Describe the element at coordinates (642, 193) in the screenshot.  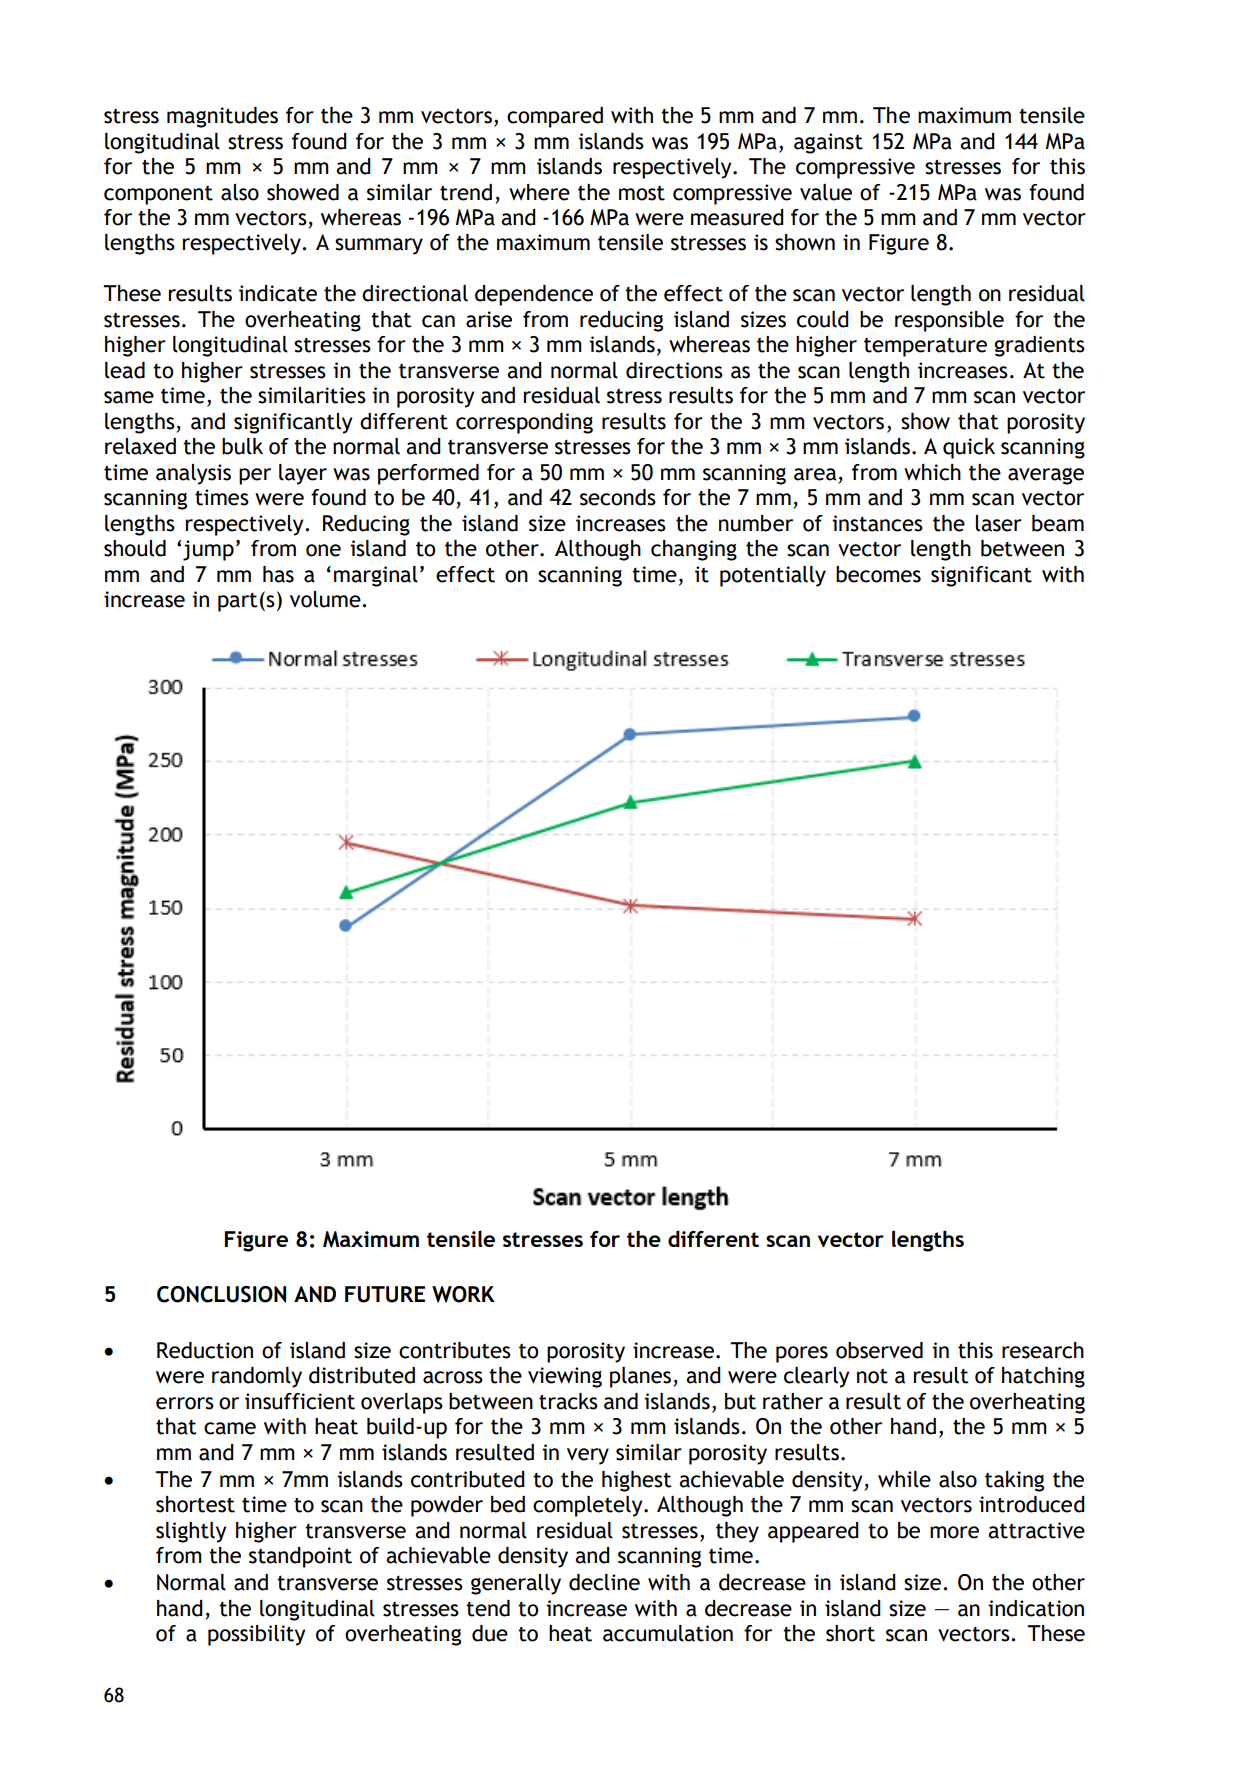
I see `most` at that location.
